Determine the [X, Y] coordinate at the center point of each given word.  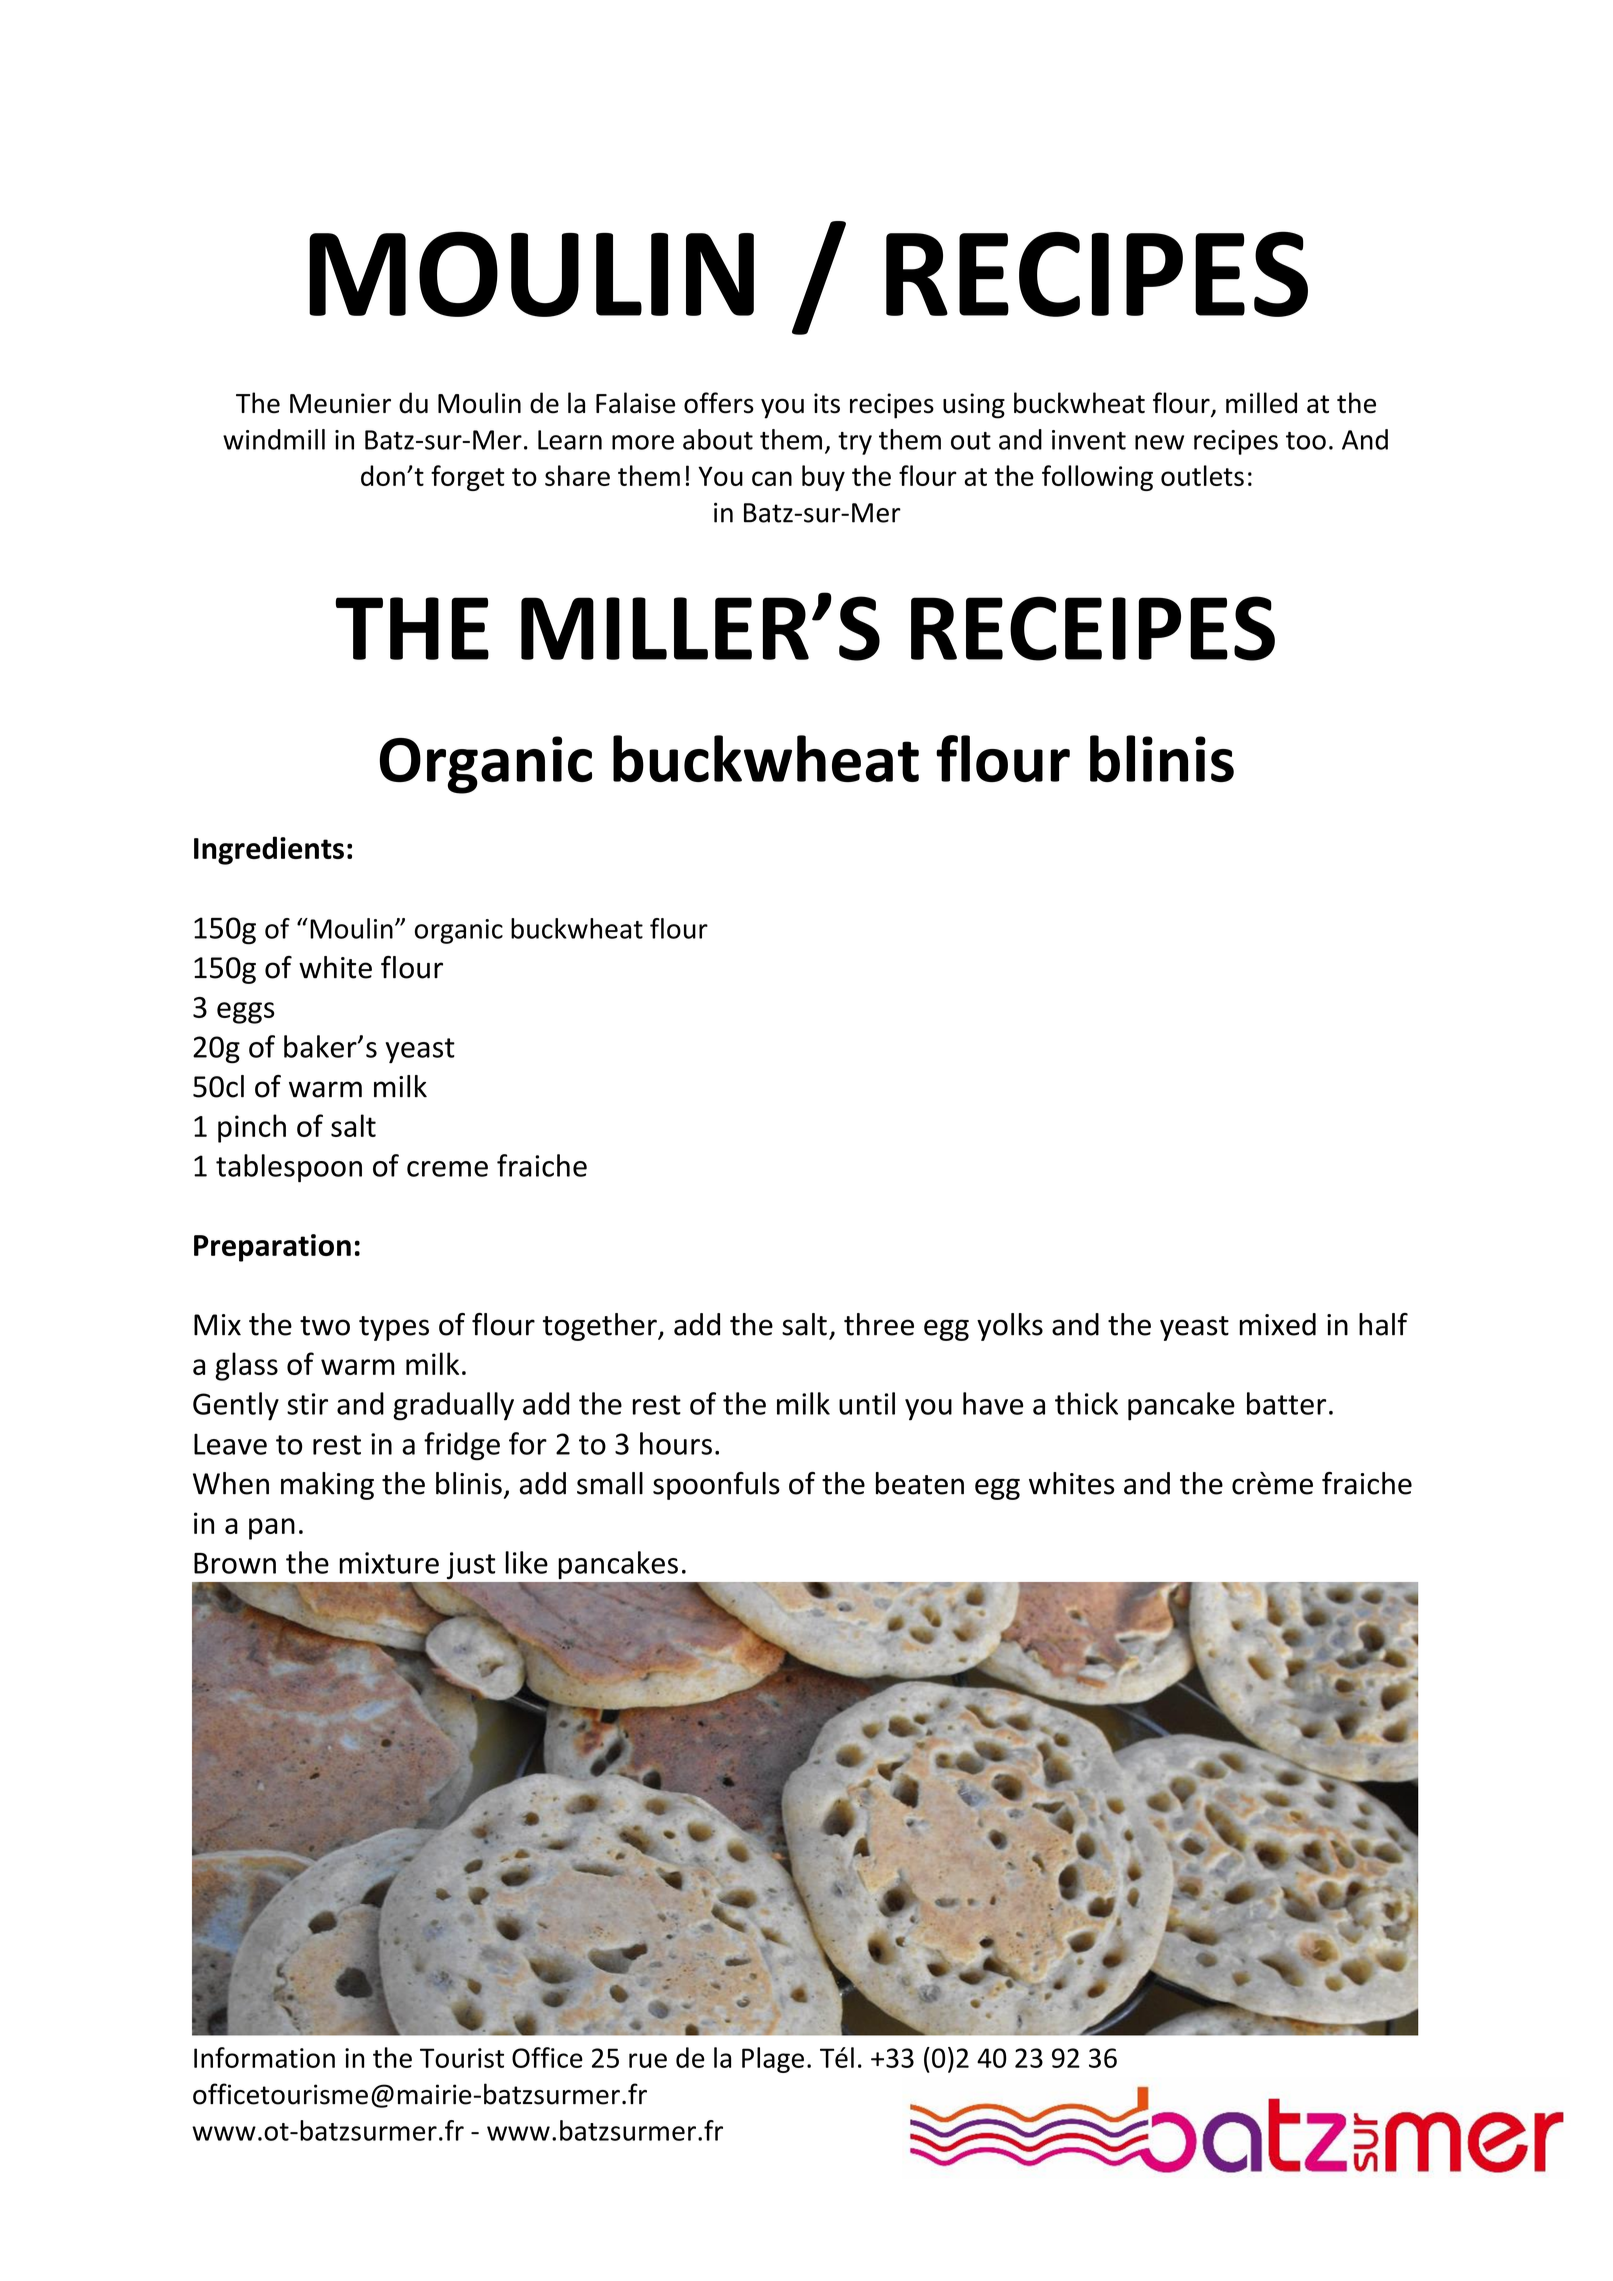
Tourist [462, 2058]
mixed [1277, 1324]
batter [1286, 1403]
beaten [920, 1483]
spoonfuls [716, 1486]
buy [823, 478]
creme [447, 1169]
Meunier [340, 403]
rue [648, 2060]
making [327, 1486]
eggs [246, 1013]
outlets [1202, 475]
